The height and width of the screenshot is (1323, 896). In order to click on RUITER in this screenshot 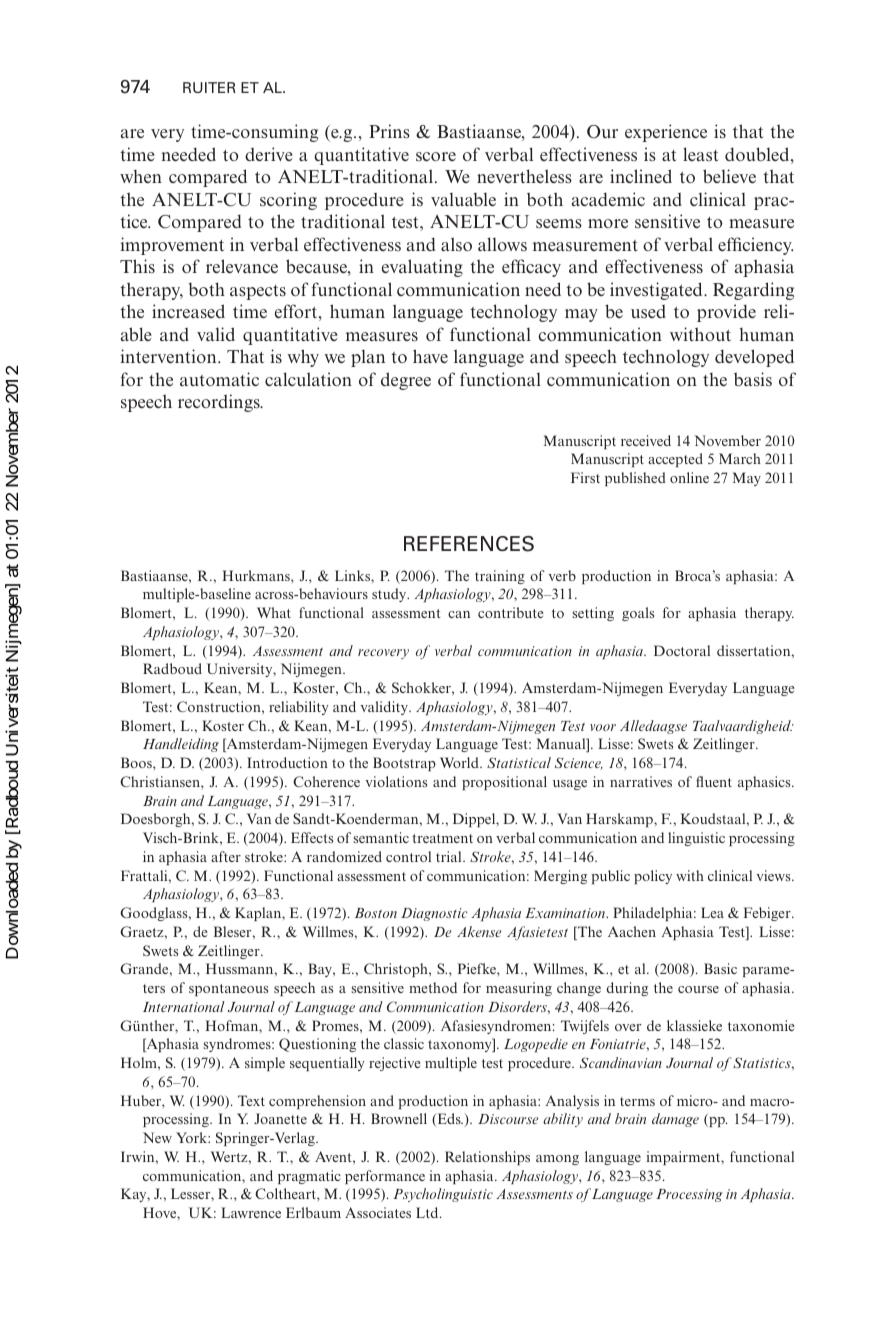, I will do `click(209, 87)`.
